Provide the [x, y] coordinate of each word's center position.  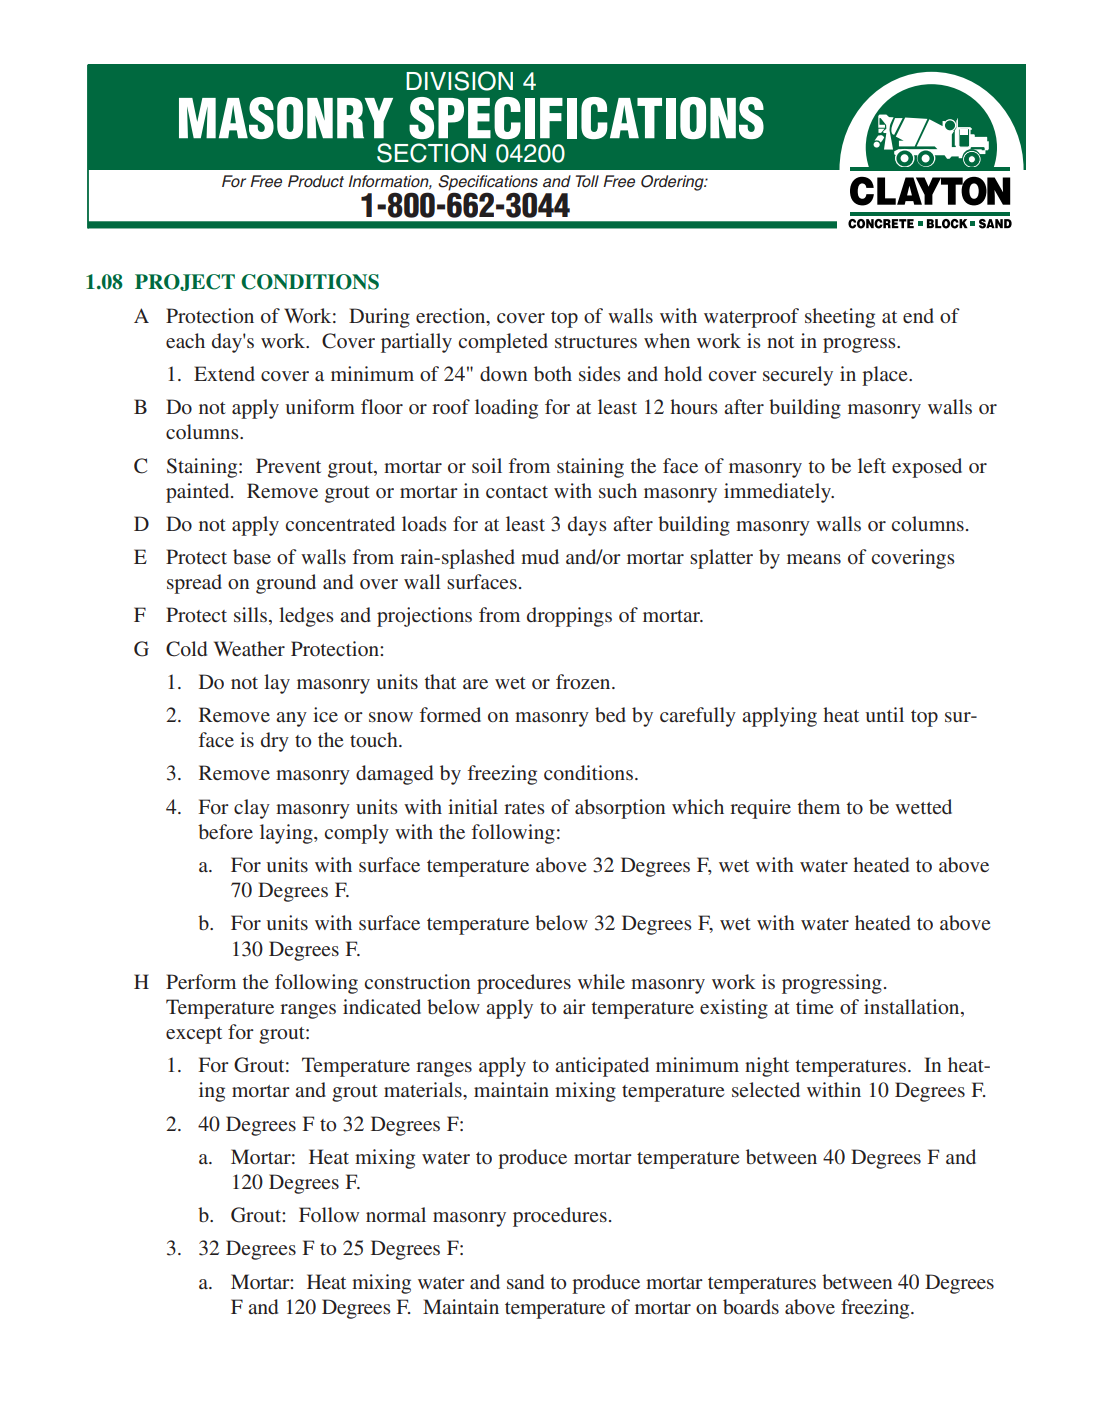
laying [287, 834]
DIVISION [459, 81]
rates [524, 808]
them [818, 806]
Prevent [288, 465]
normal [396, 1214]
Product [316, 181]
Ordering [673, 183]
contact [517, 492]
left [872, 465]
